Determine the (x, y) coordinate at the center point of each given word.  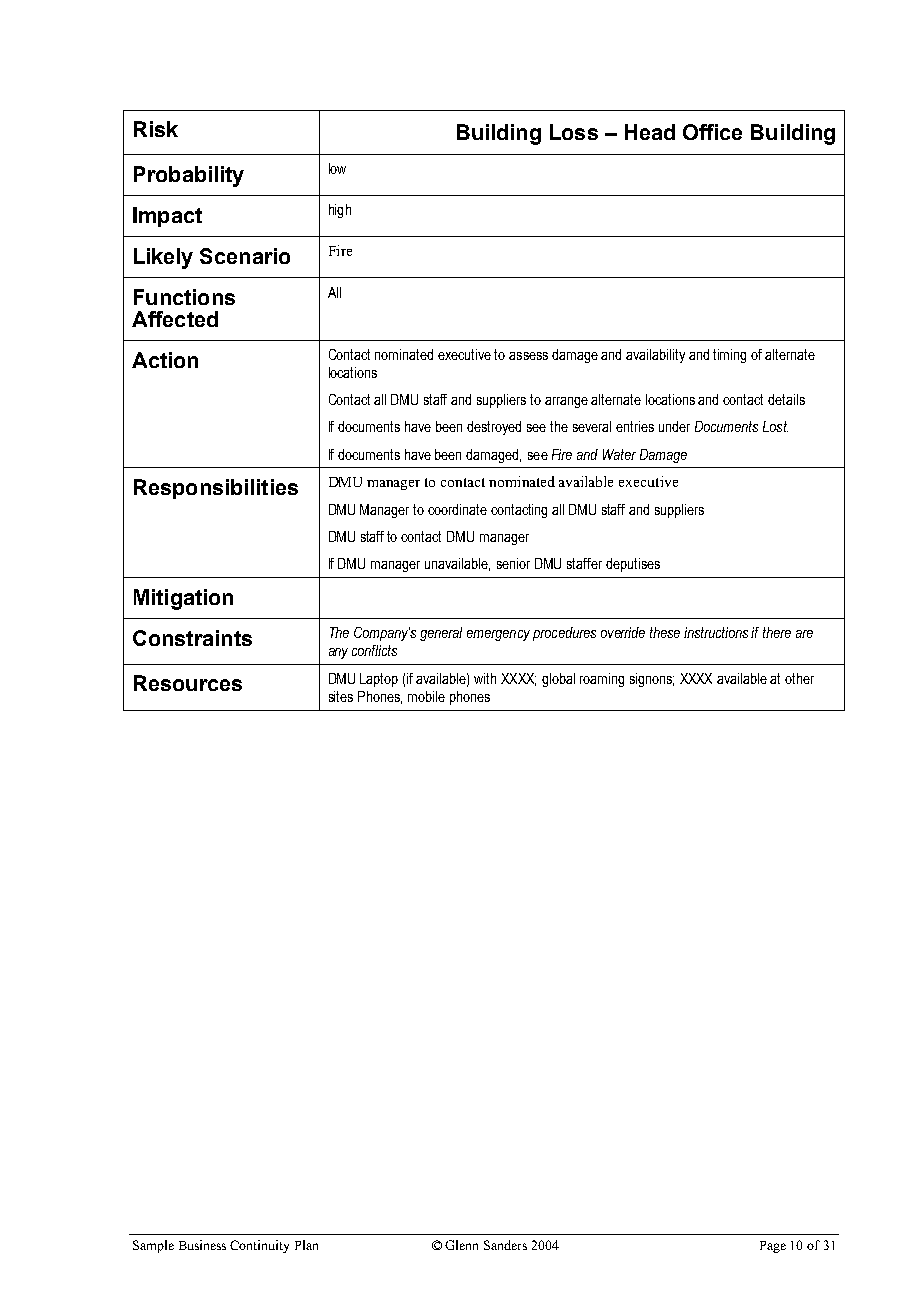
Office (712, 132)
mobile (426, 696)
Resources (188, 683)
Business (202, 1245)
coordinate (457, 509)
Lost (775, 426)
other (799, 678)
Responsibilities (216, 489)
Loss (574, 132)
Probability (189, 176)
